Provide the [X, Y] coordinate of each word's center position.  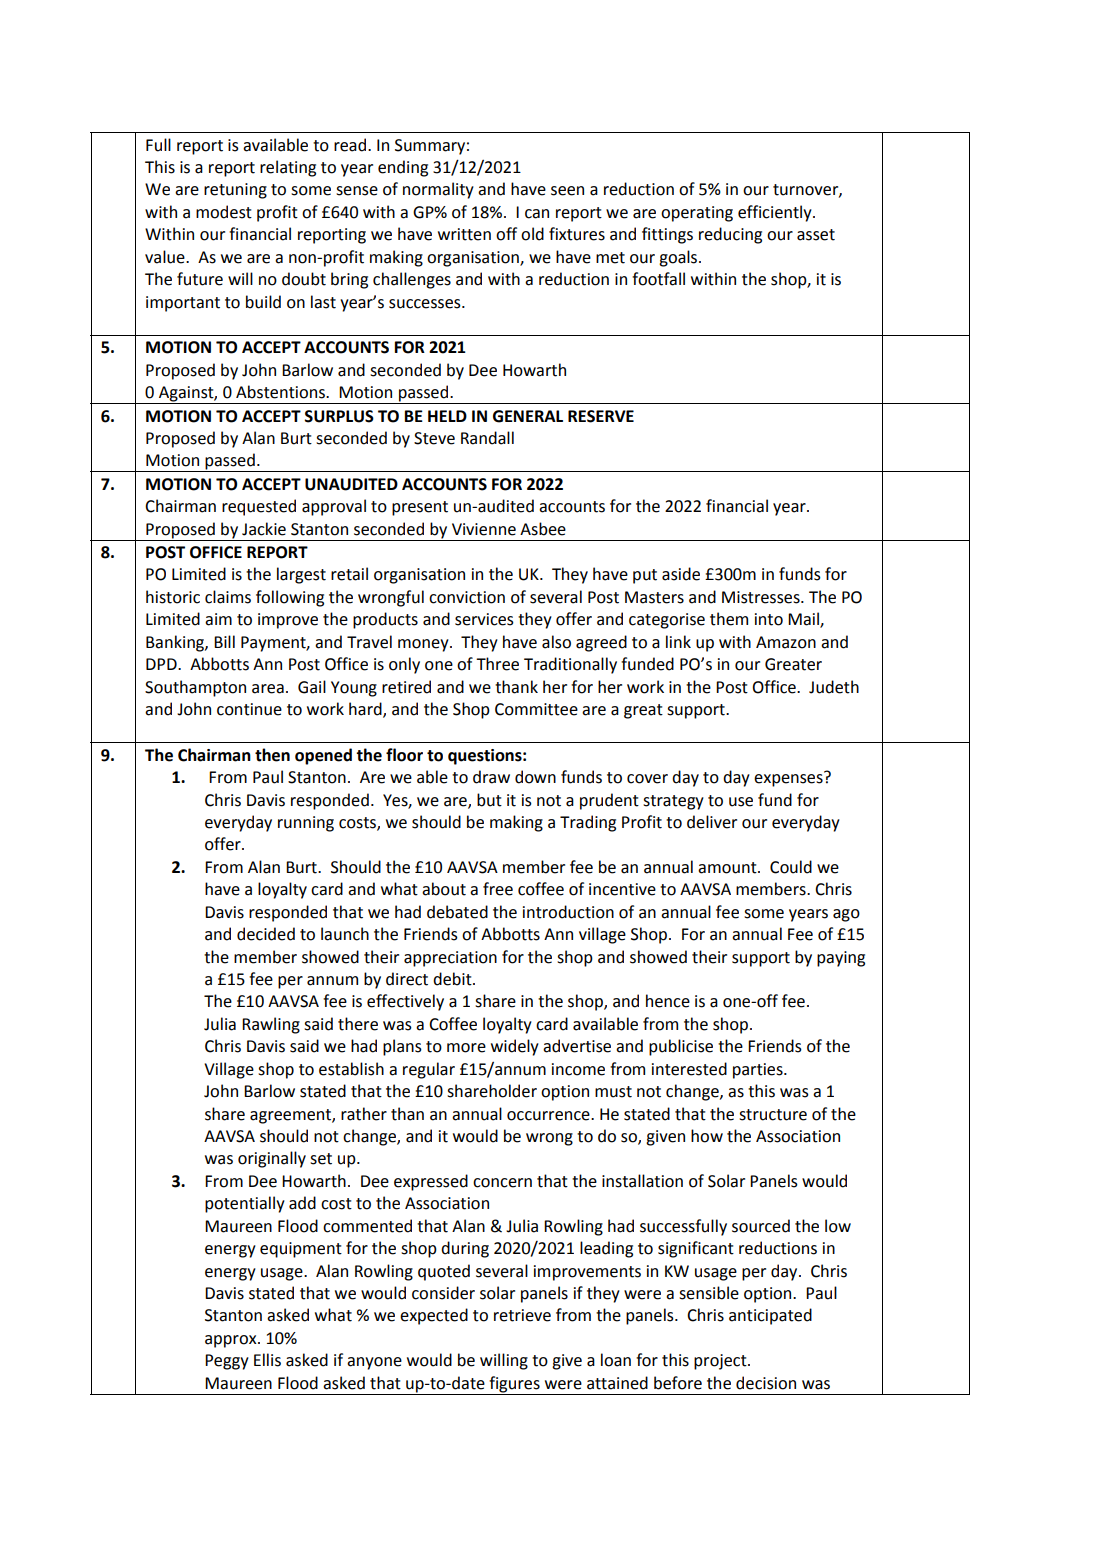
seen [567, 191]
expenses [789, 779]
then [272, 755]
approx [232, 1341]
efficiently [776, 213]
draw [491, 777]
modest [224, 212]
